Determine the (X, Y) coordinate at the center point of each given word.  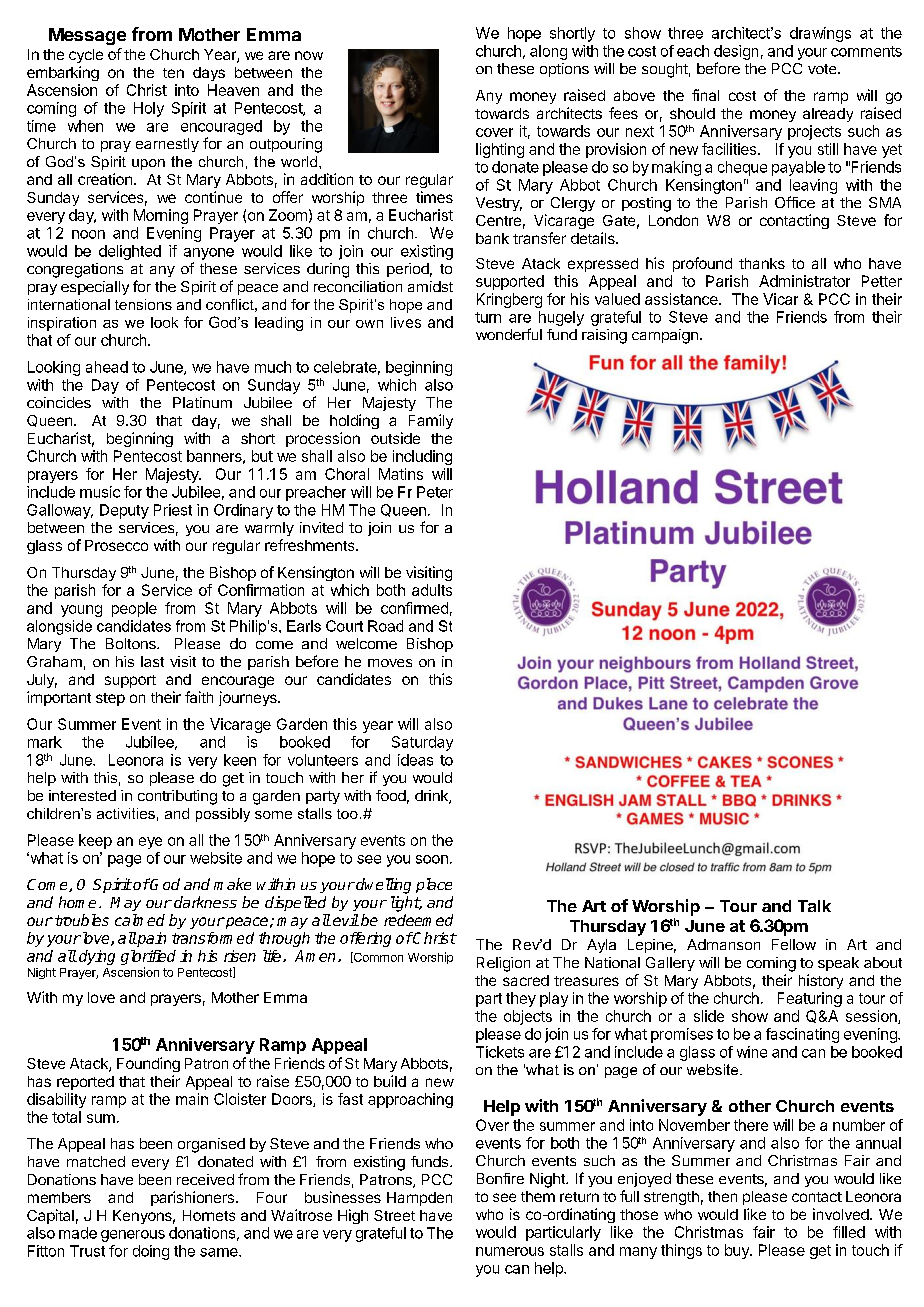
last (152, 661)
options (564, 70)
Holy (149, 109)
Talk (814, 906)
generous (133, 1236)
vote (823, 69)
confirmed (414, 608)
